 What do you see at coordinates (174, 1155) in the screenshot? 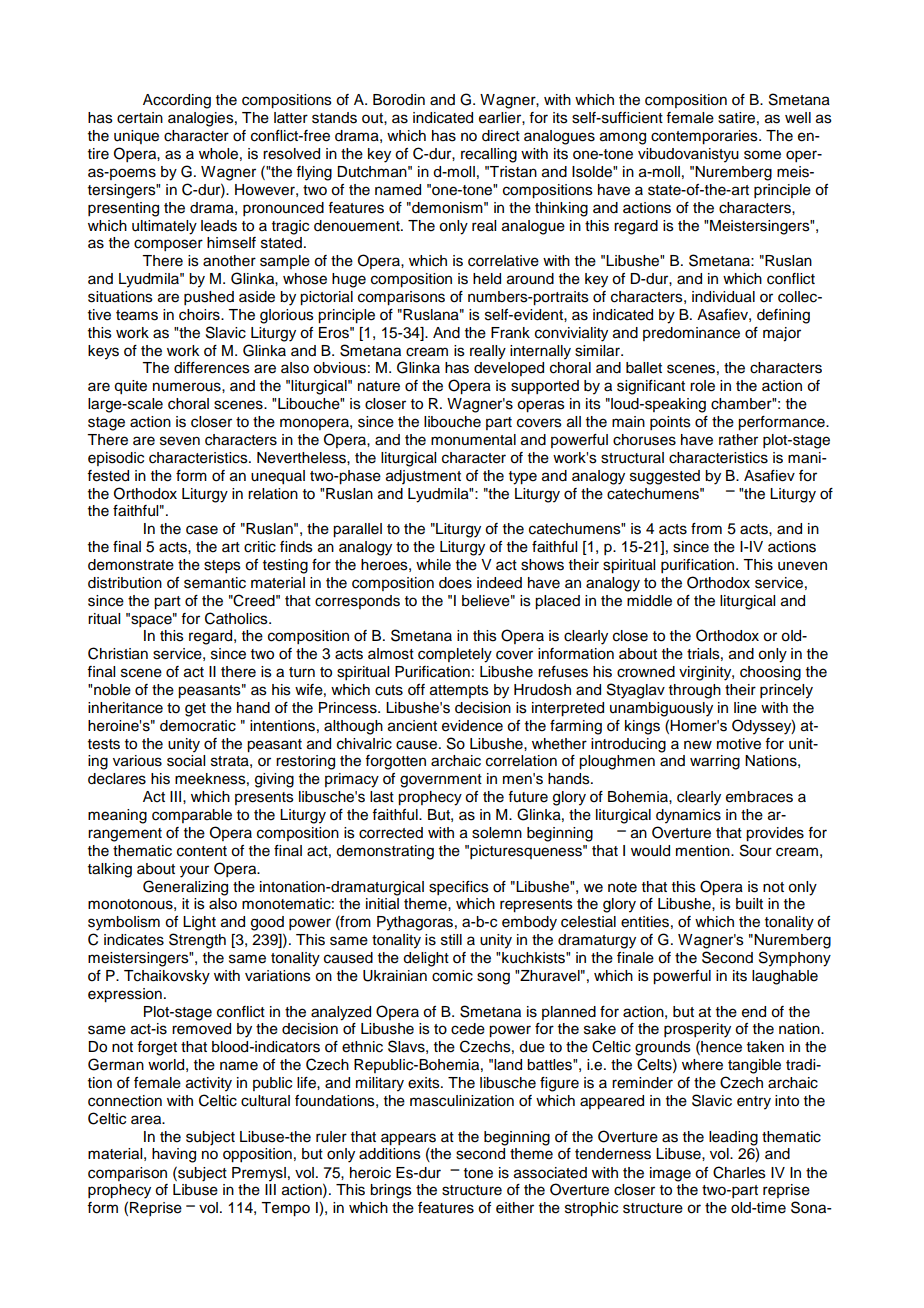
I see `having` at bounding box center [174, 1155].
